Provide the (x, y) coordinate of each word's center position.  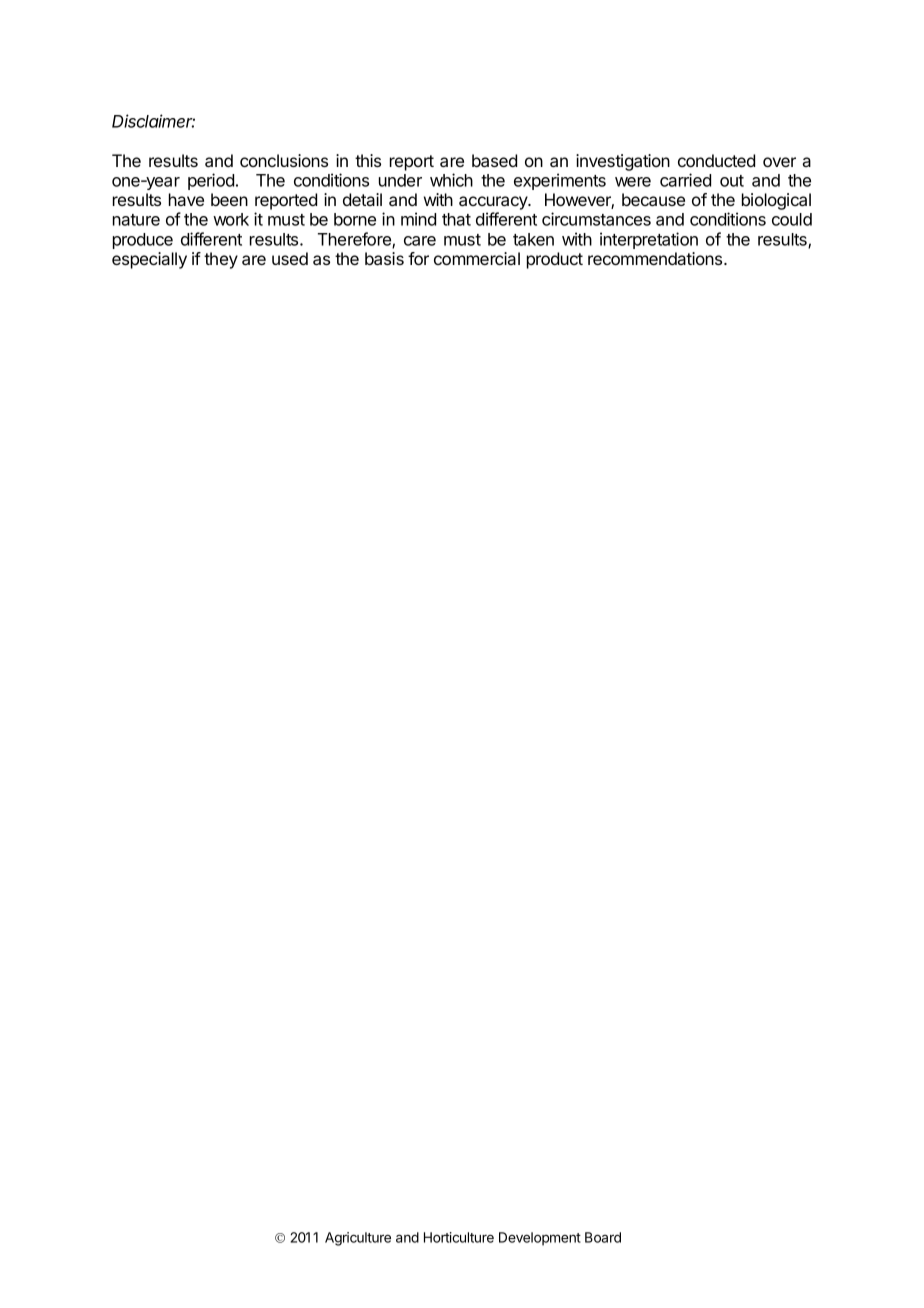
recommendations (656, 258)
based (494, 160)
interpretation (649, 240)
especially (149, 260)
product (555, 260)
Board (603, 1237)
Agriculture (358, 1239)
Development (540, 1239)
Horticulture (459, 1237)
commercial (477, 258)
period (211, 181)
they (221, 260)
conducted (716, 160)
